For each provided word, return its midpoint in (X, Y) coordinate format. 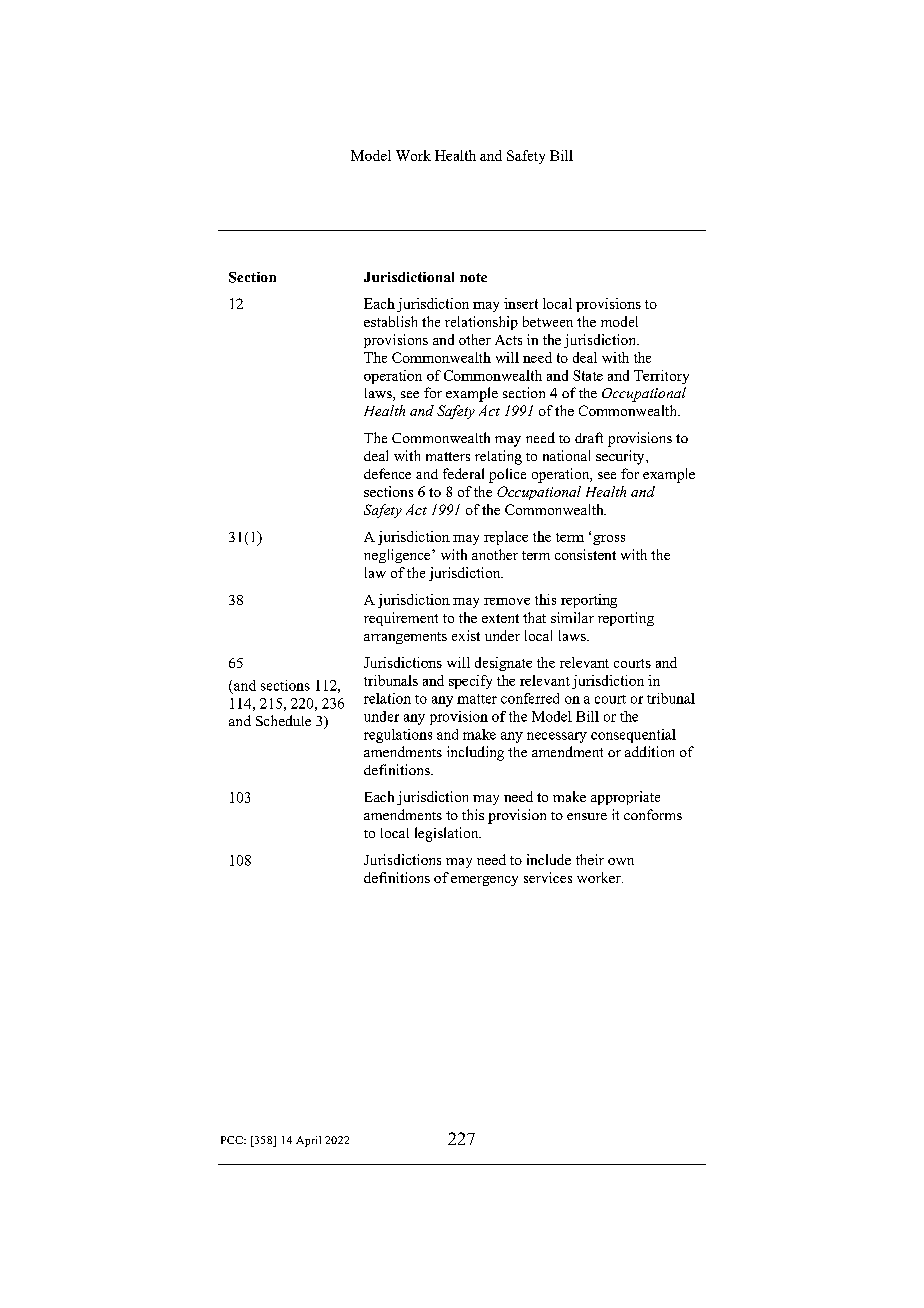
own (621, 861)
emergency (484, 881)
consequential (633, 736)
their (590, 859)
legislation (448, 834)
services (548, 877)
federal (463, 473)
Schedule (283, 720)
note (473, 277)
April (308, 1141)
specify (470, 682)
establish (390, 321)
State (588, 375)
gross (609, 540)
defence (387, 473)
